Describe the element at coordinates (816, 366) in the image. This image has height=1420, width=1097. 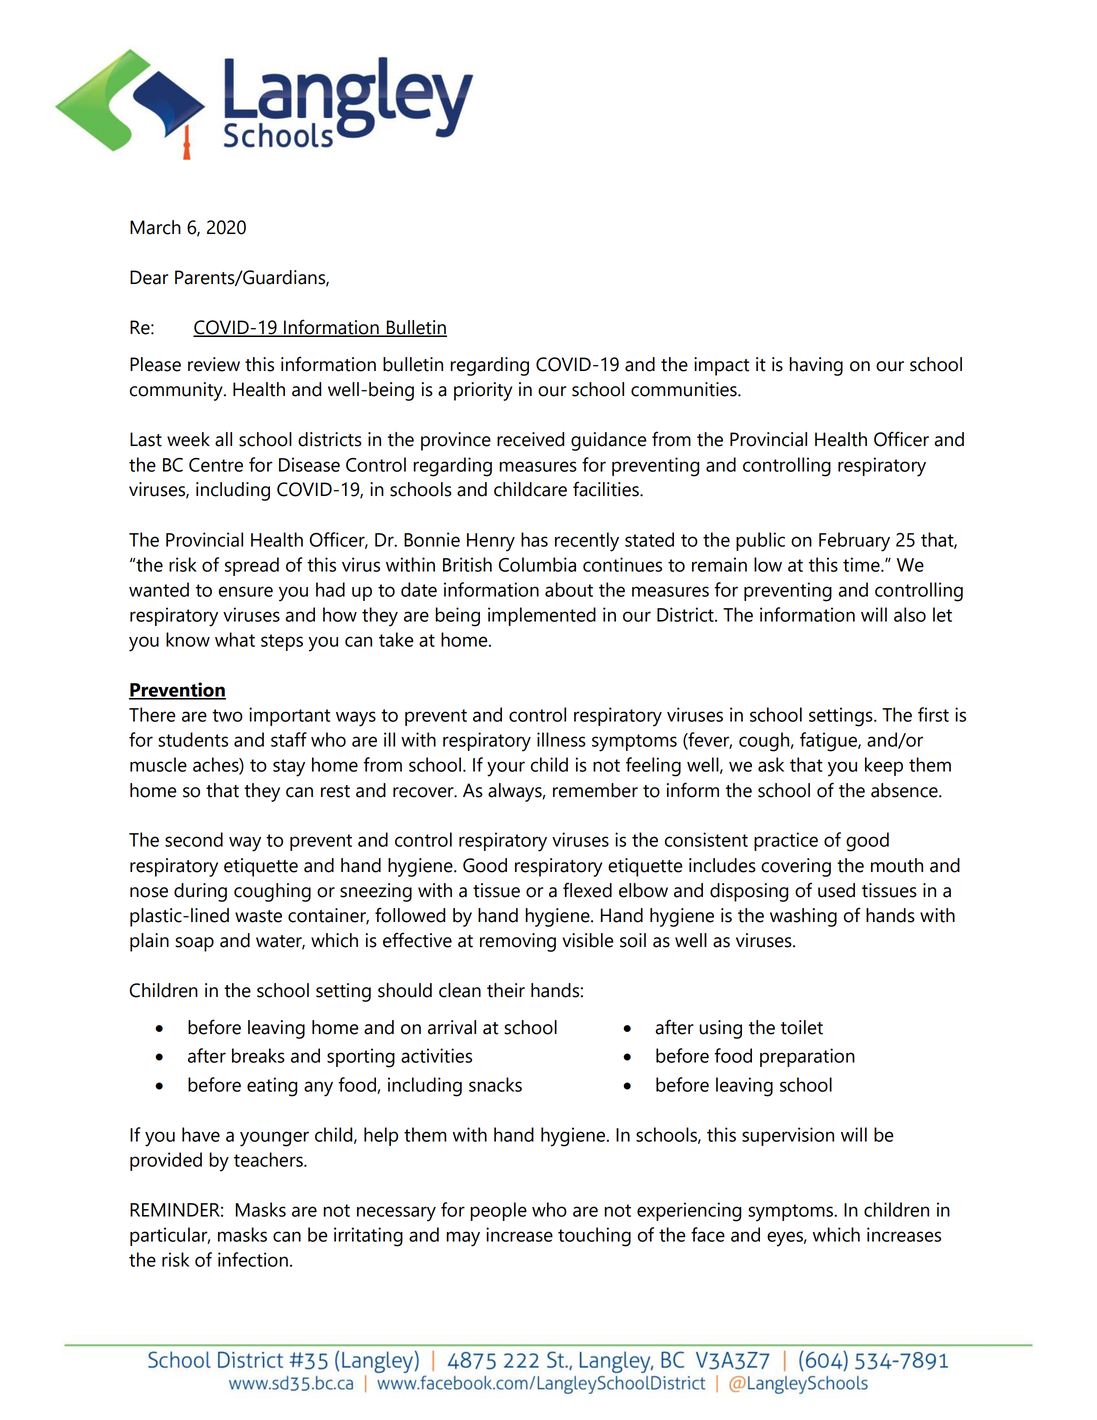
I see `having` at that location.
